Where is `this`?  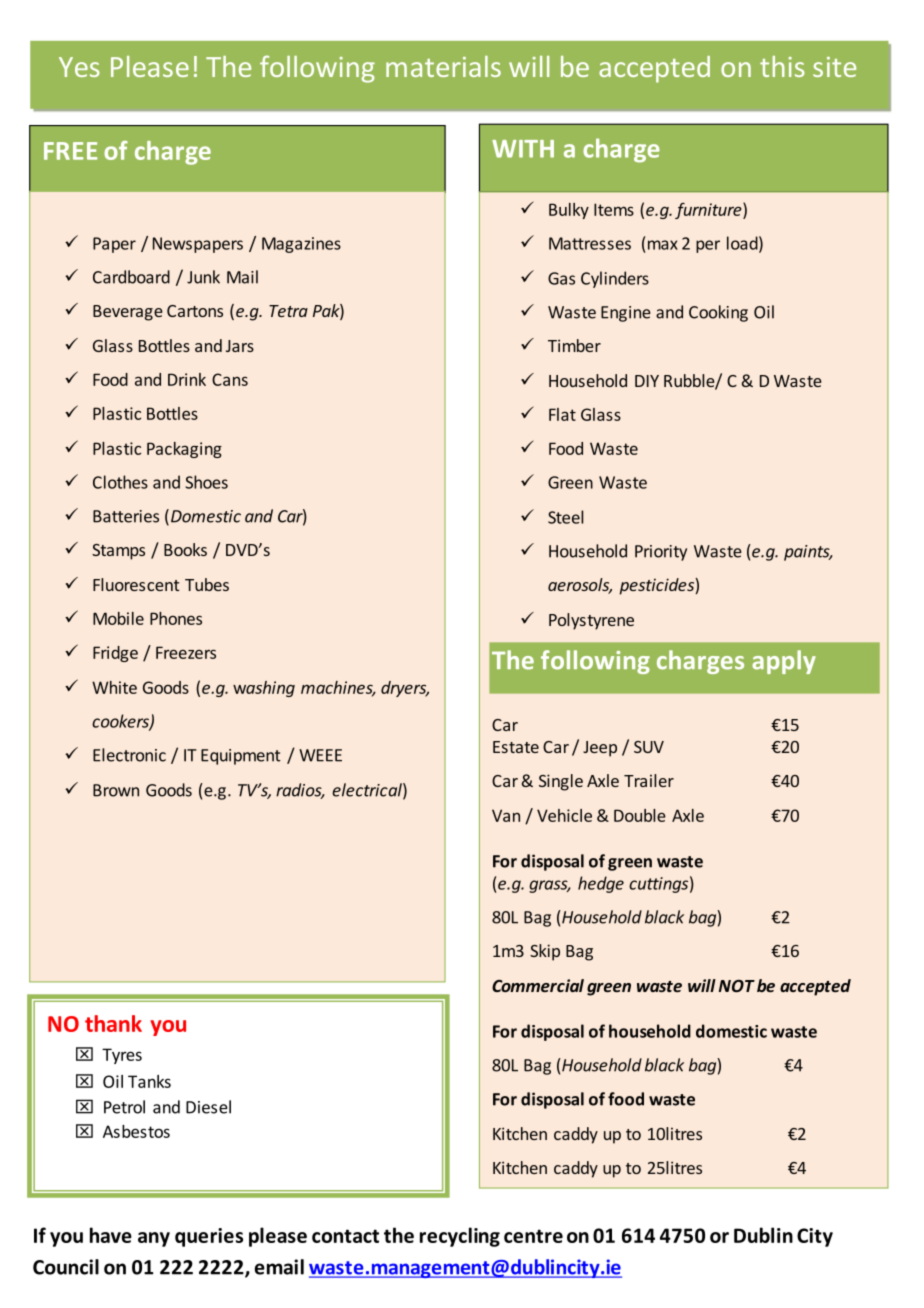 this is located at coordinates (782, 66).
